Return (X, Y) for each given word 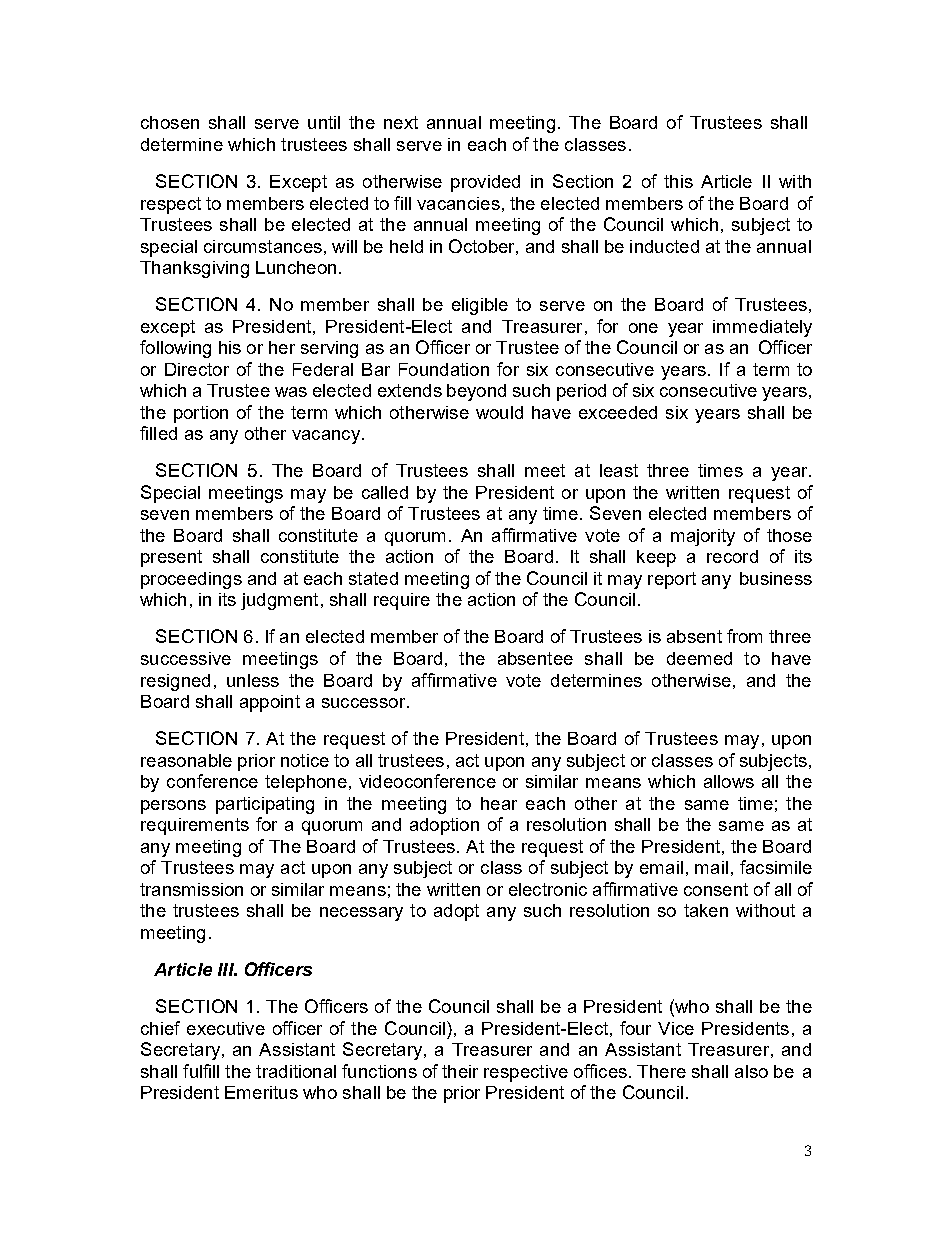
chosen (170, 122)
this (678, 181)
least (619, 470)
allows (729, 781)
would (499, 412)
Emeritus (261, 1092)
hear (499, 803)
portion (201, 414)
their (460, 1071)
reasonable (186, 760)
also (751, 1071)
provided (485, 183)
